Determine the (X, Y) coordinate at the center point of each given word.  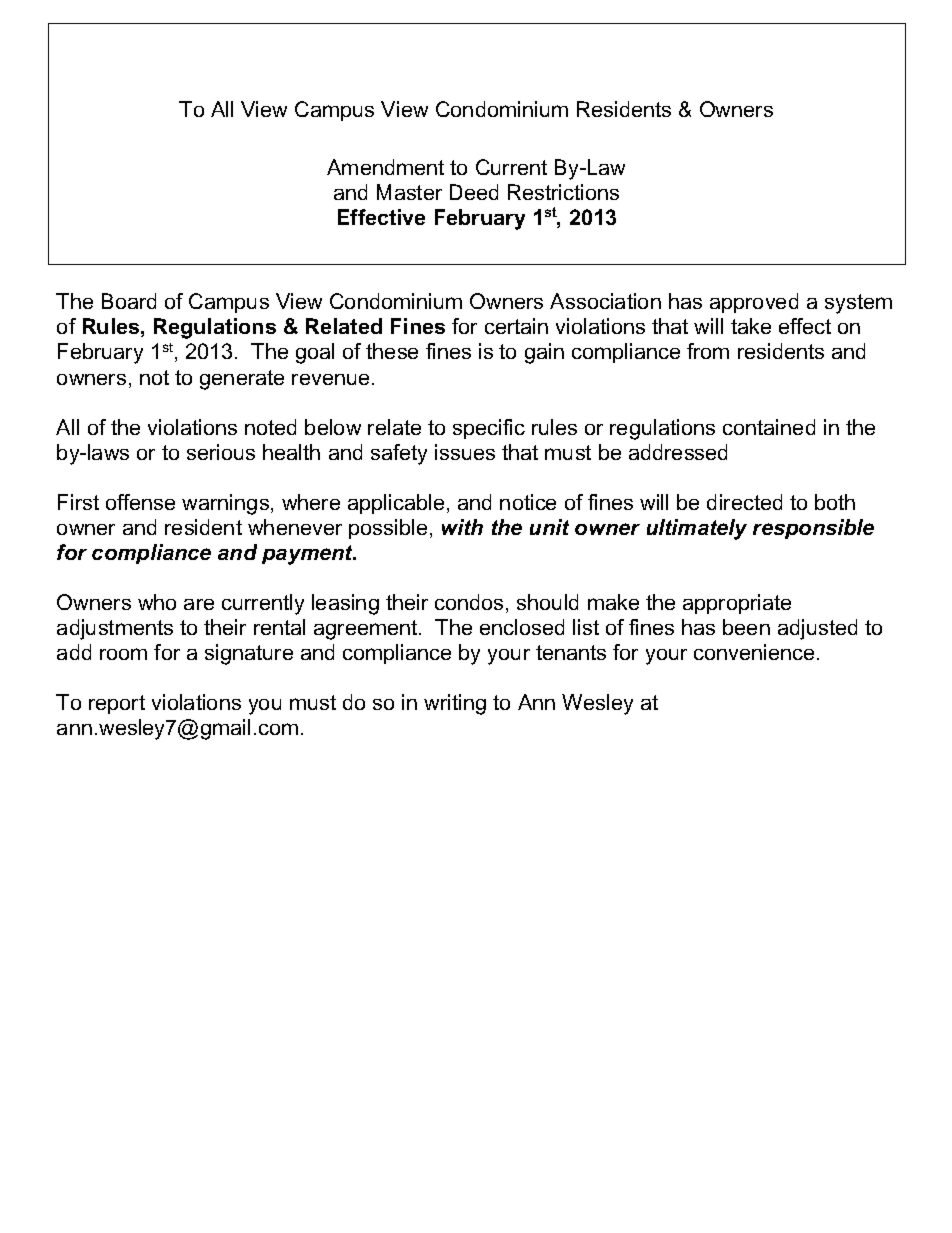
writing (455, 704)
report (117, 704)
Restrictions (563, 192)
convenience (754, 652)
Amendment (385, 167)
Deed (474, 192)
